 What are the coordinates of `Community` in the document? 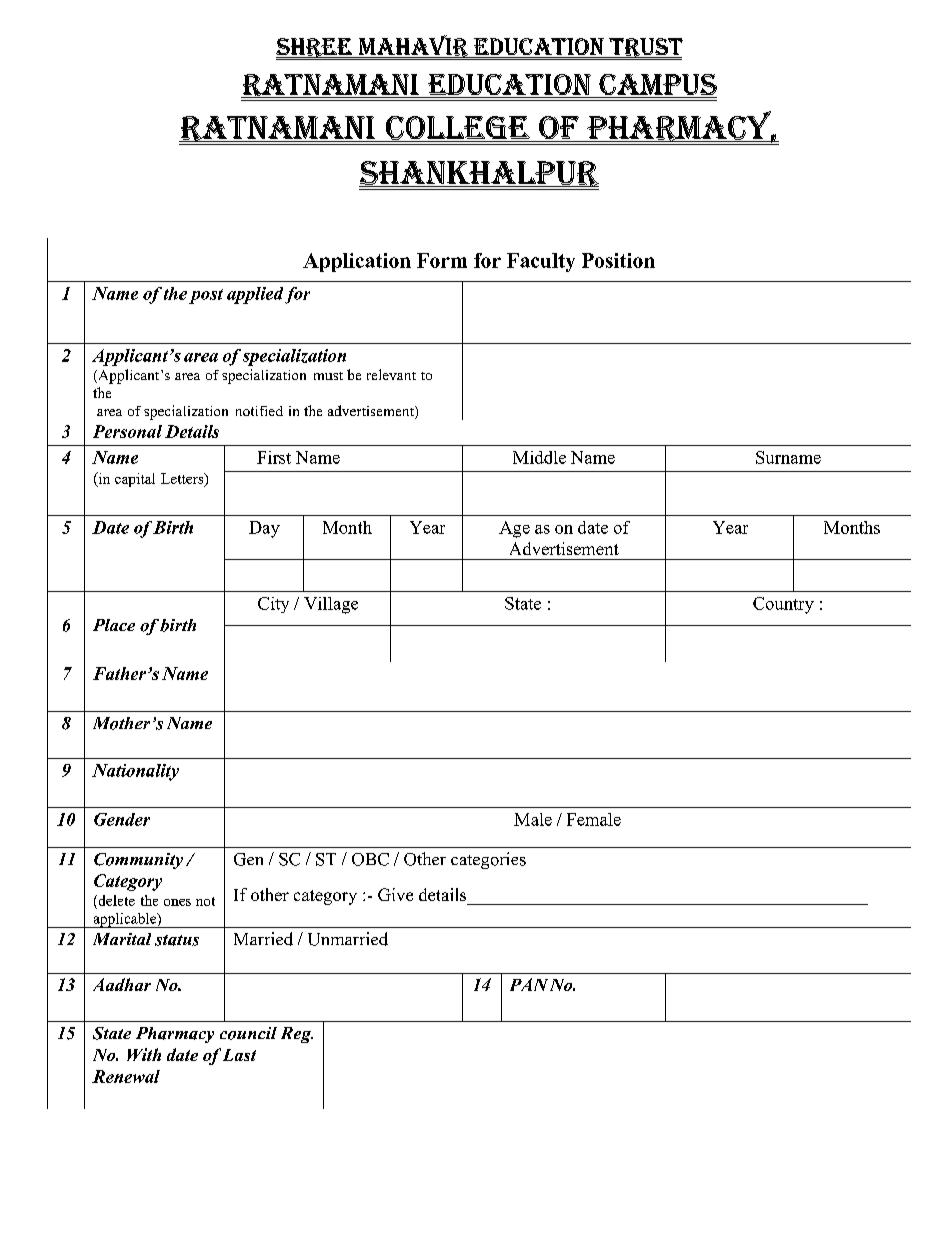 It's located at (138, 861).
